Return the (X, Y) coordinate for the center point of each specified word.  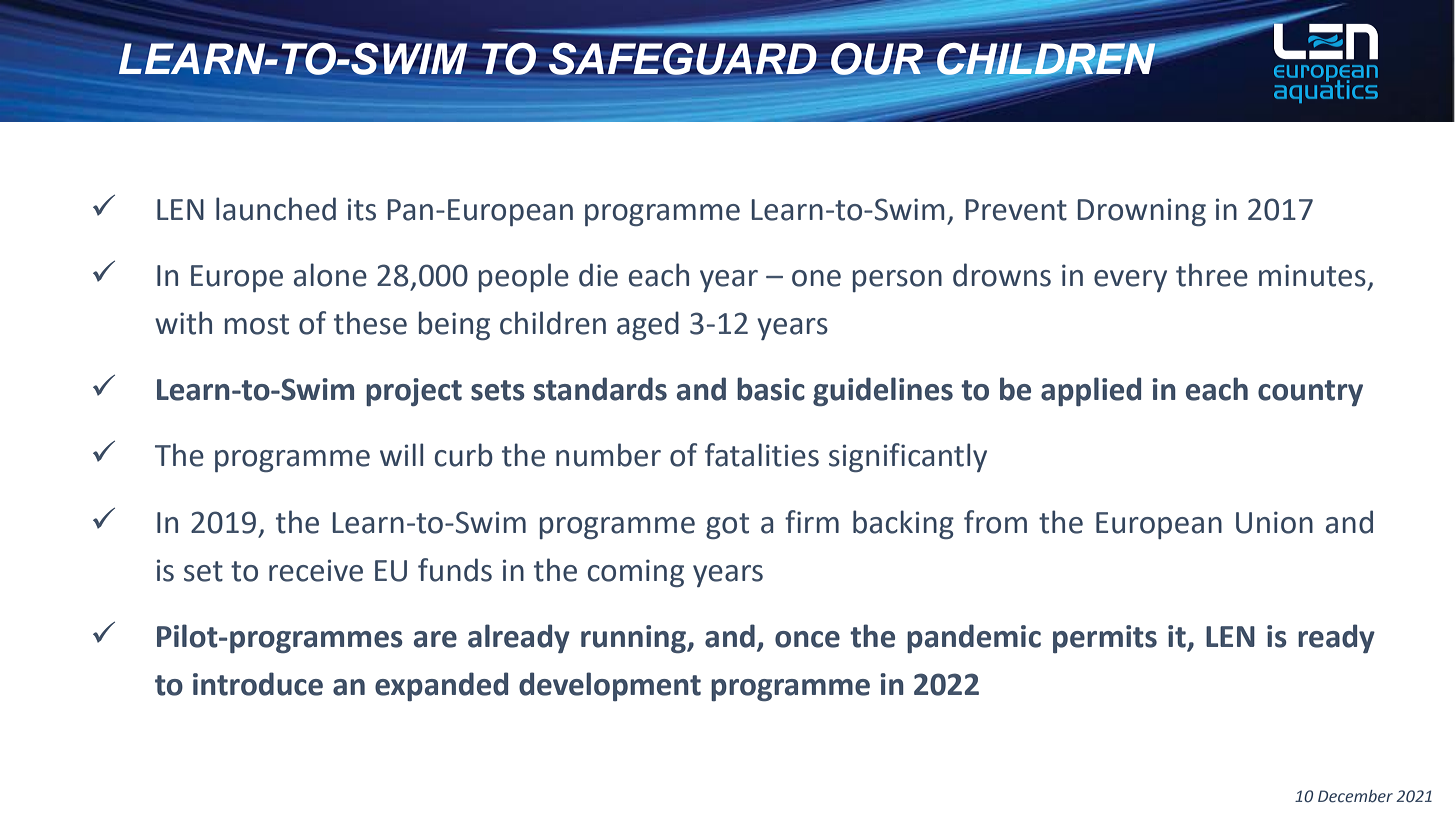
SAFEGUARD (683, 59)
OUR (877, 59)
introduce (258, 684)
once (807, 639)
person (897, 281)
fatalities (762, 455)
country (1310, 393)
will (401, 454)
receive (316, 570)
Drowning (1141, 212)
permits (1105, 639)
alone (330, 275)
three (1212, 275)
